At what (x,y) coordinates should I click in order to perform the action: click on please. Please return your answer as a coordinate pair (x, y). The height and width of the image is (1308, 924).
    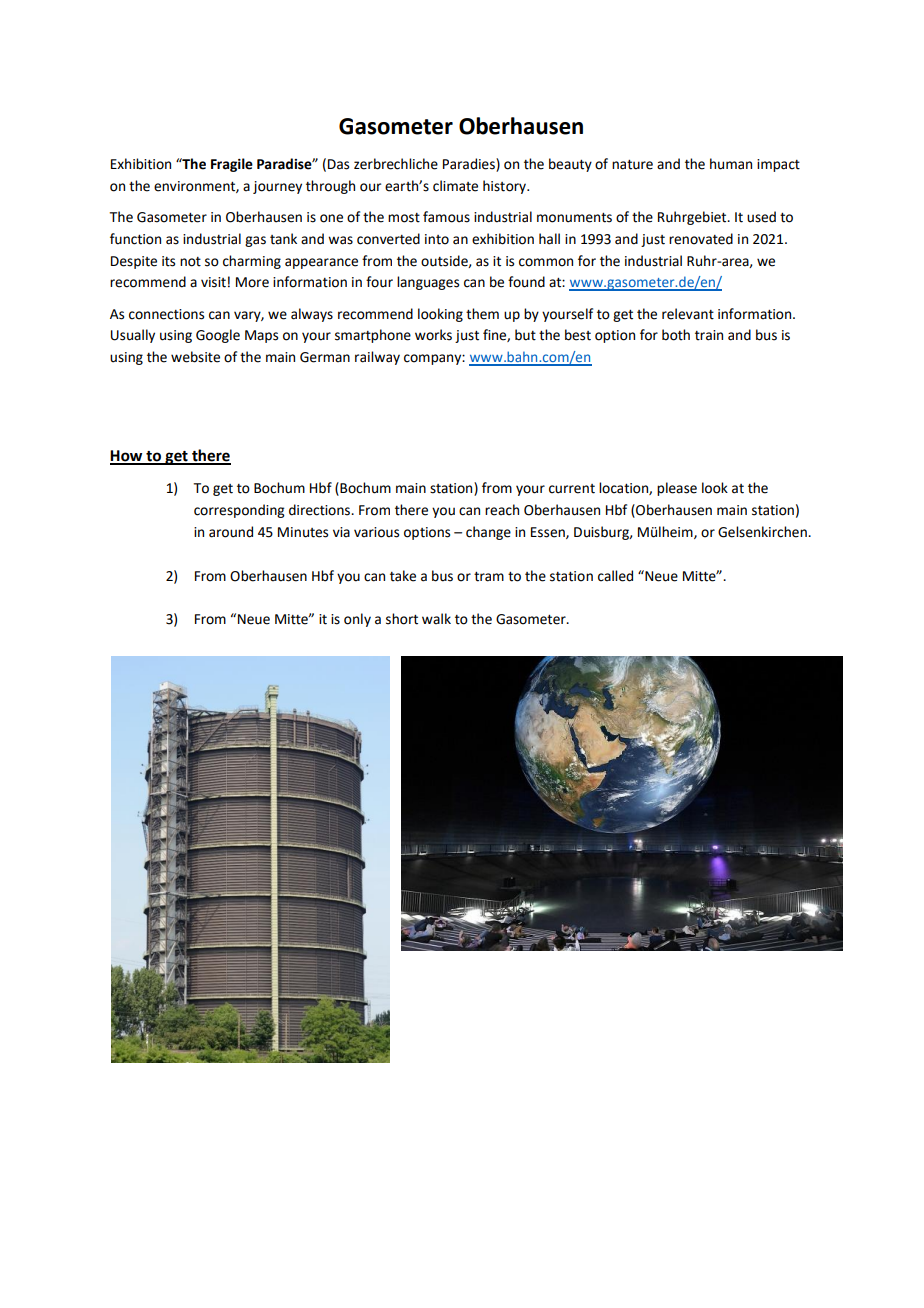
    Looking at the image, I should click on (677, 489).
